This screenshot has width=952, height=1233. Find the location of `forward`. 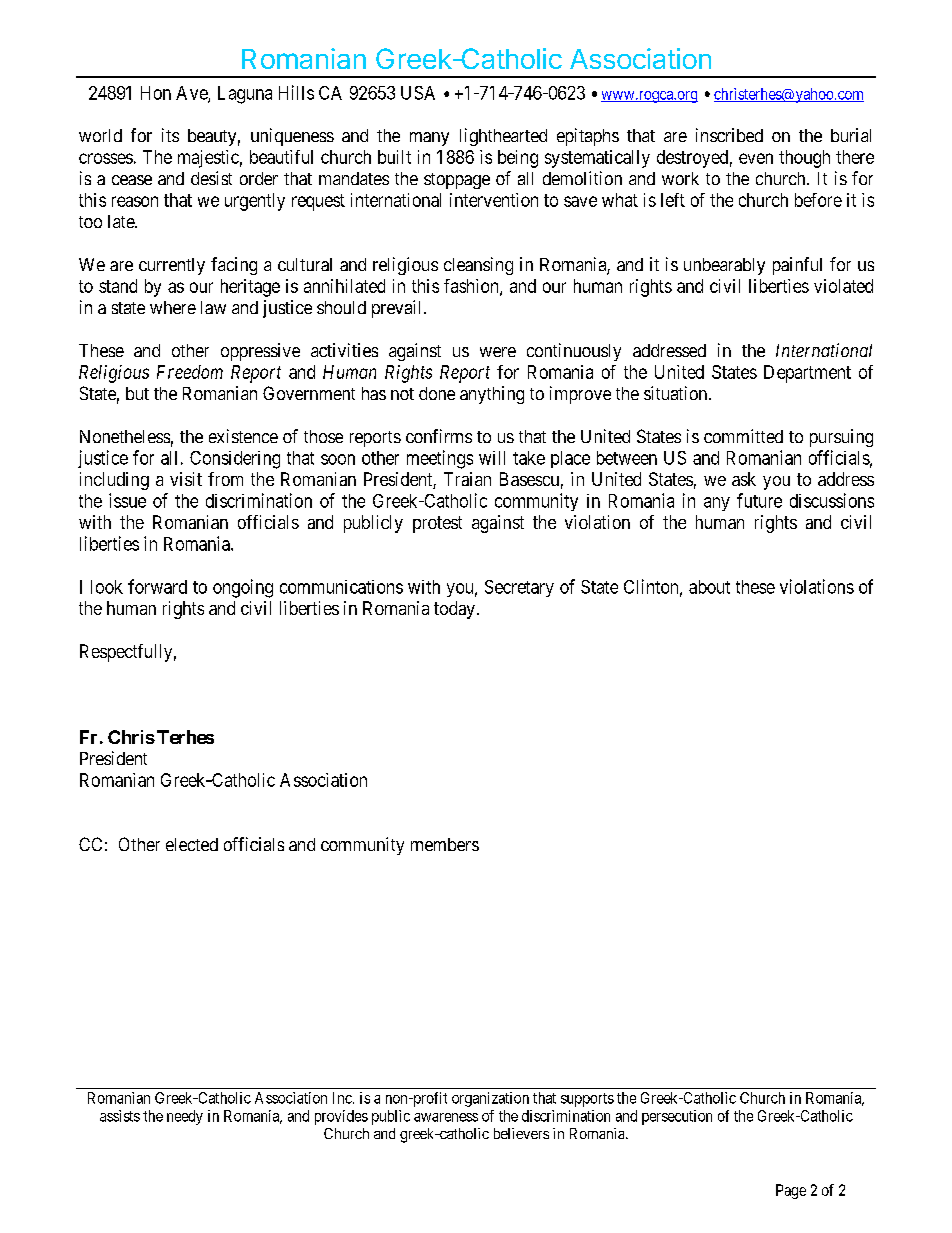

forward is located at coordinates (157, 586).
